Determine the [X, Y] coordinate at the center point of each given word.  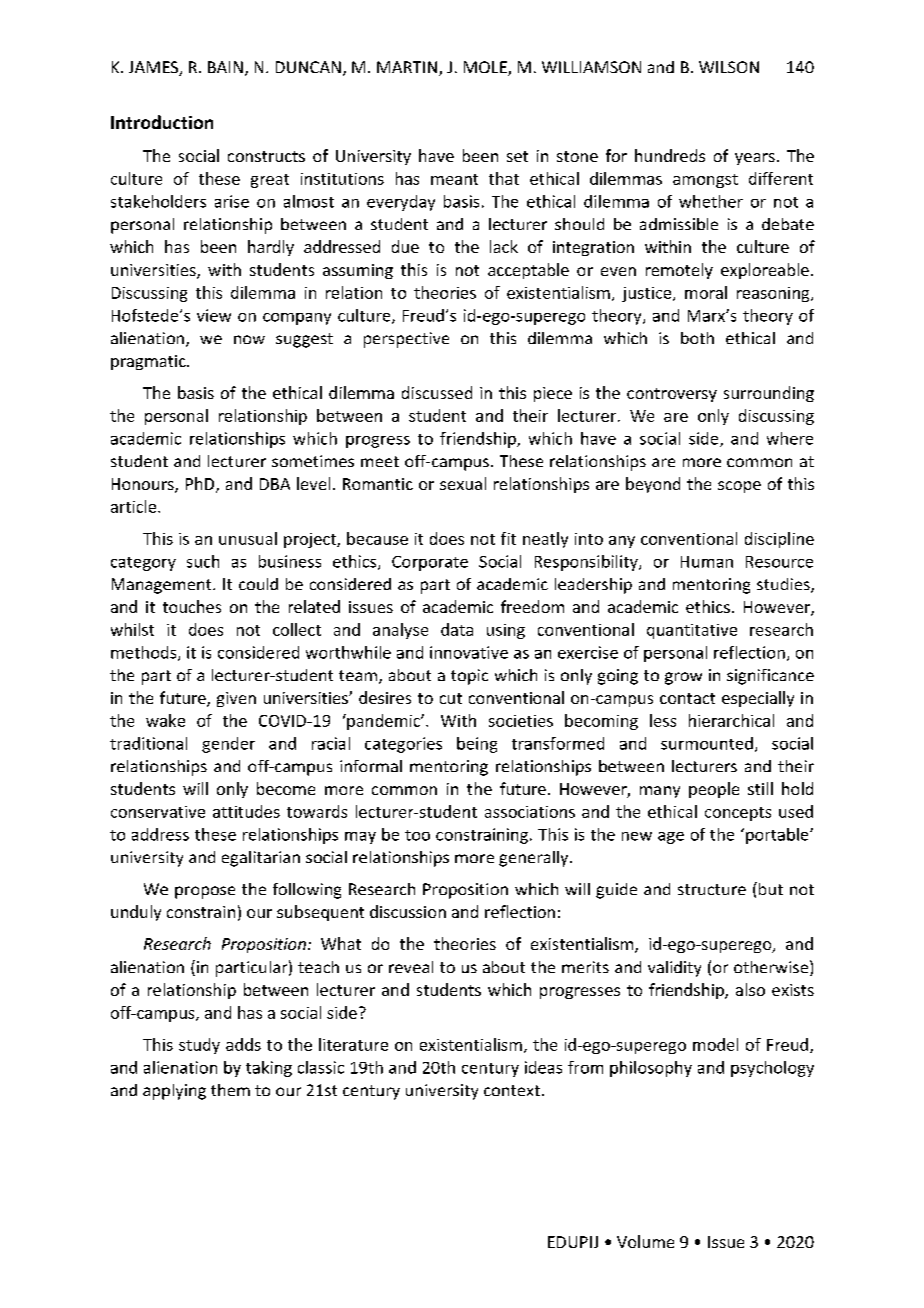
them [230, 1090]
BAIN [225, 67]
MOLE [486, 68]
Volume [645, 1241]
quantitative [692, 631]
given [236, 699]
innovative [469, 652]
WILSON [729, 67]
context [512, 1090]
